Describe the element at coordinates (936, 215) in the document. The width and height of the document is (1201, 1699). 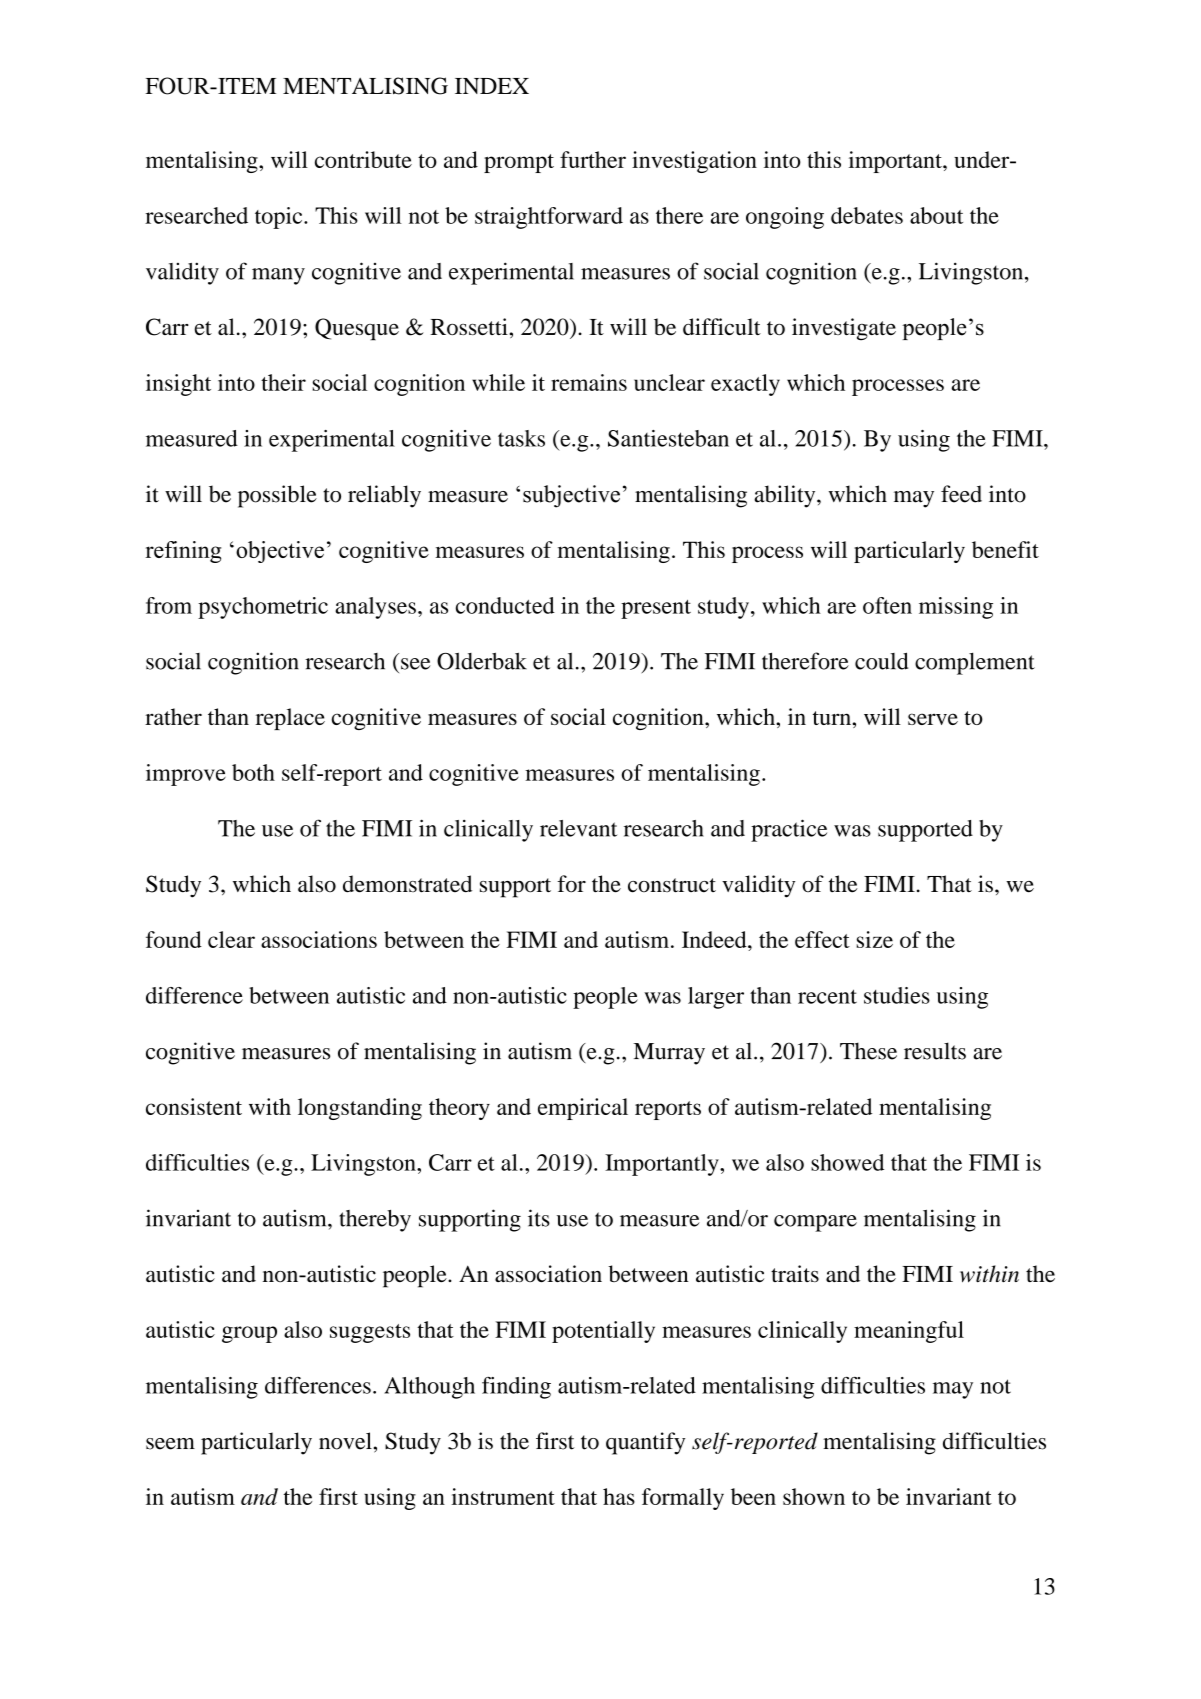
I see `about` at that location.
